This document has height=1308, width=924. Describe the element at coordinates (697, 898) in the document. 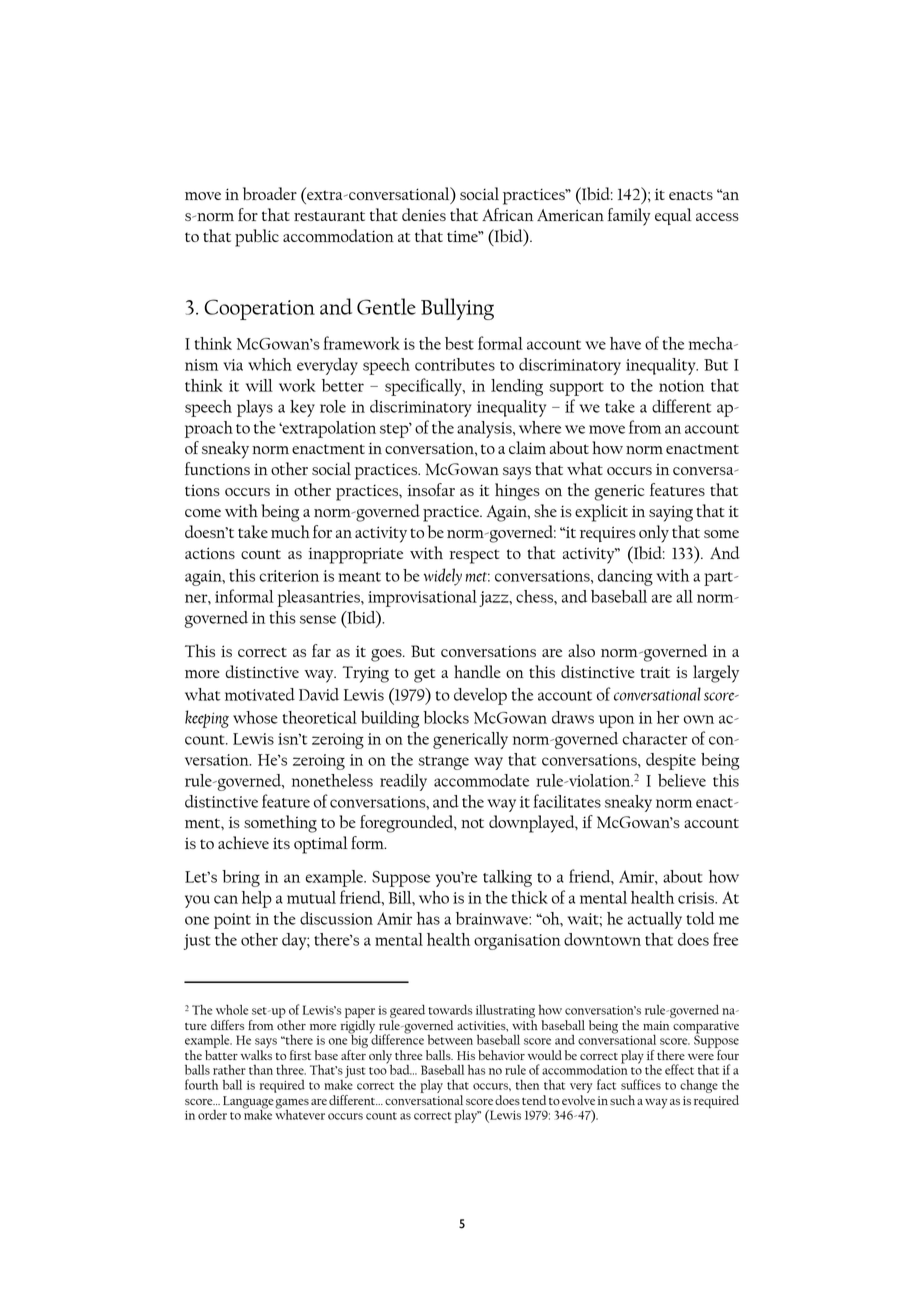

I see `crisis` at that location.
